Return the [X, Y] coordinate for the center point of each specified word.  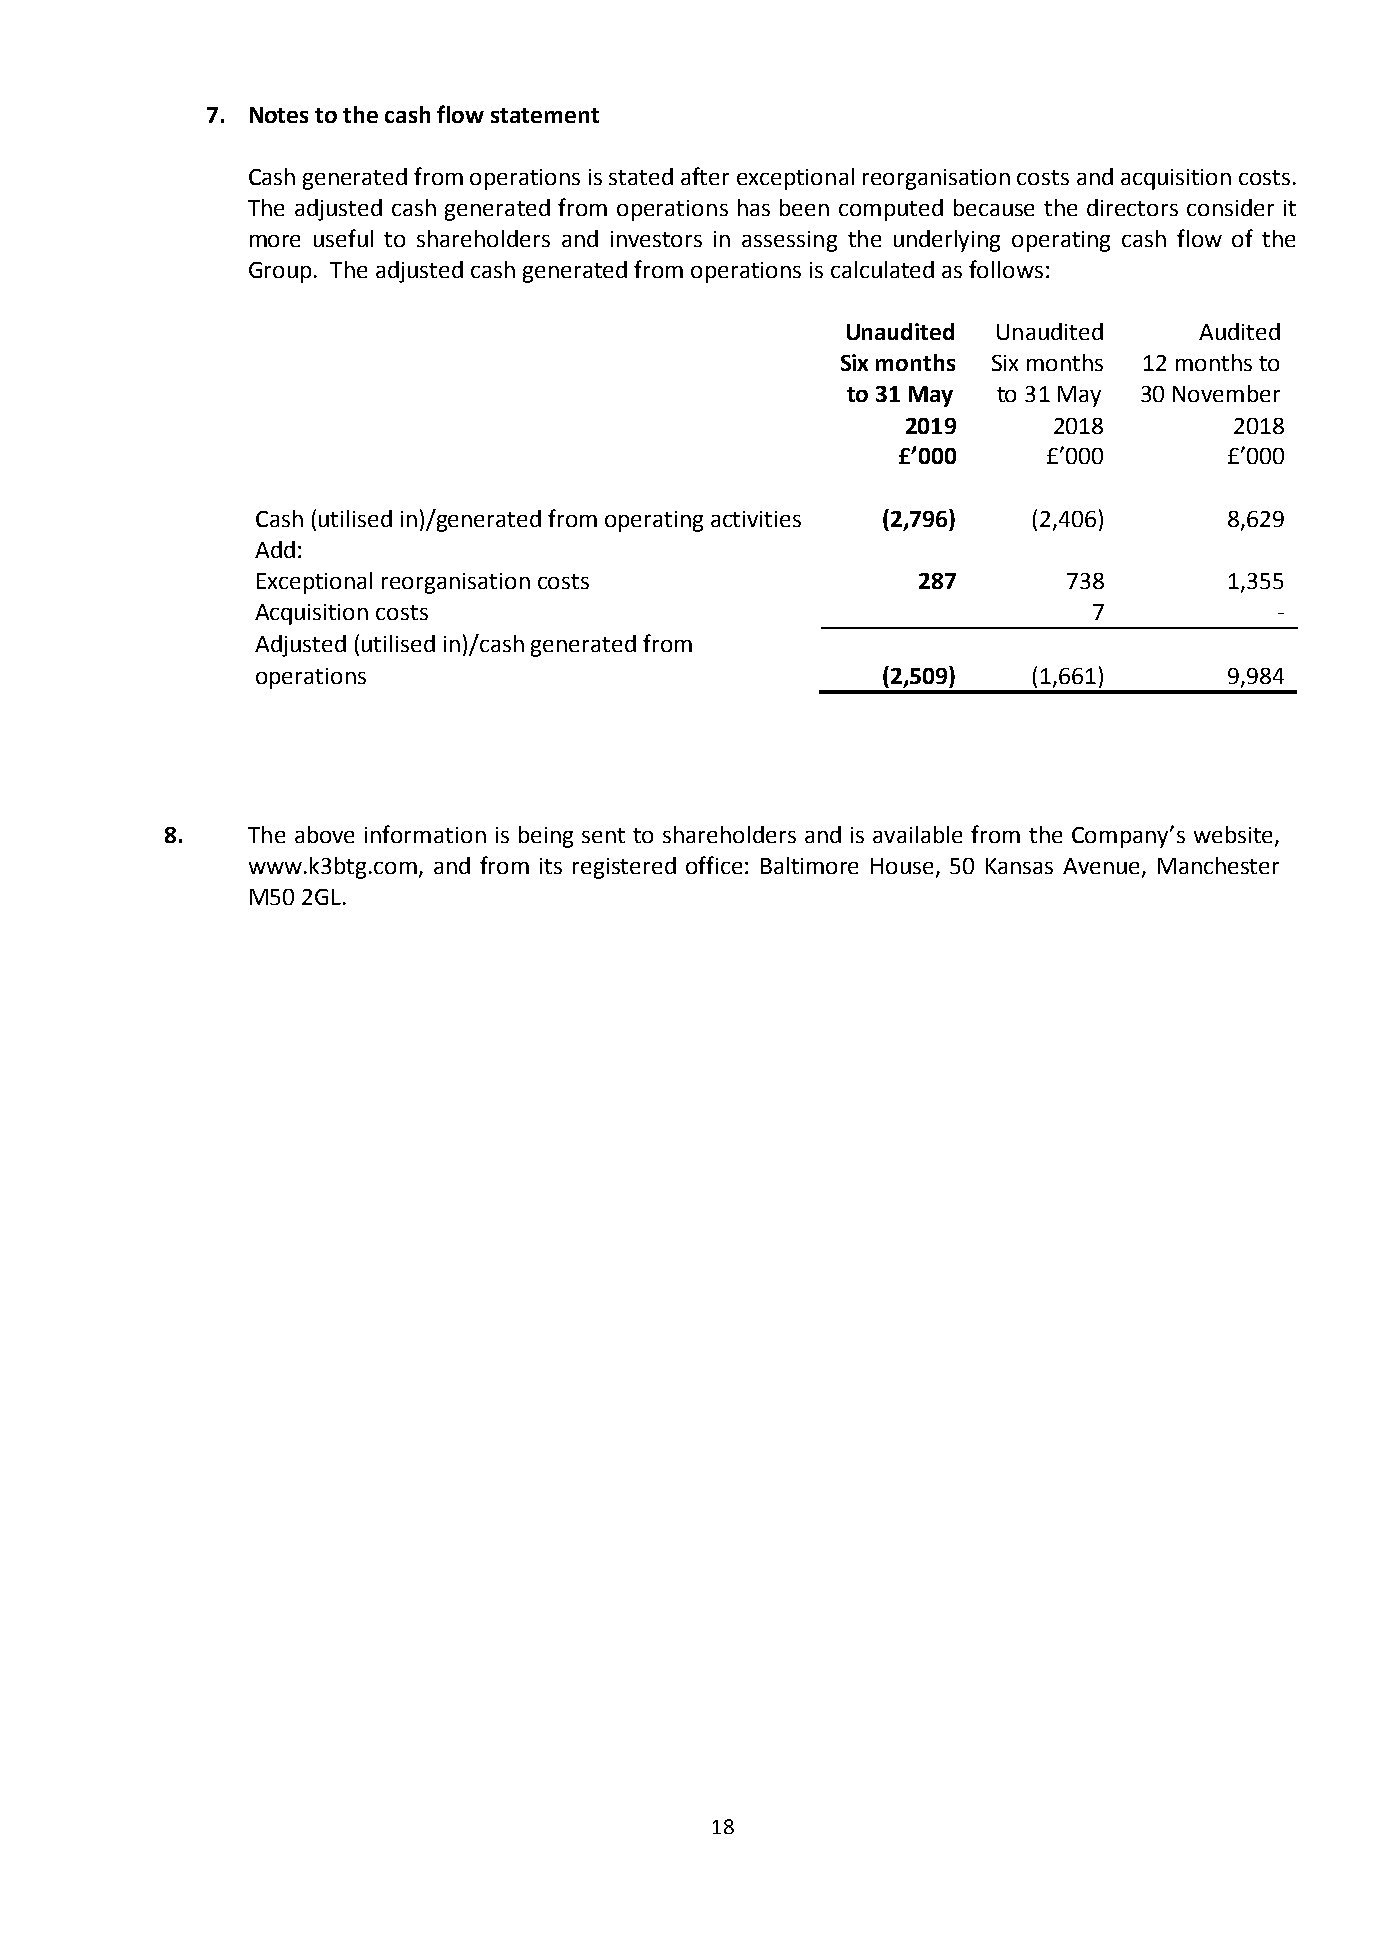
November [1226, 393]
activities [756, 519]
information [425, 834]
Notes [279, 115]
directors [1132, 207]
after [705, 176]
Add [275, 549]
